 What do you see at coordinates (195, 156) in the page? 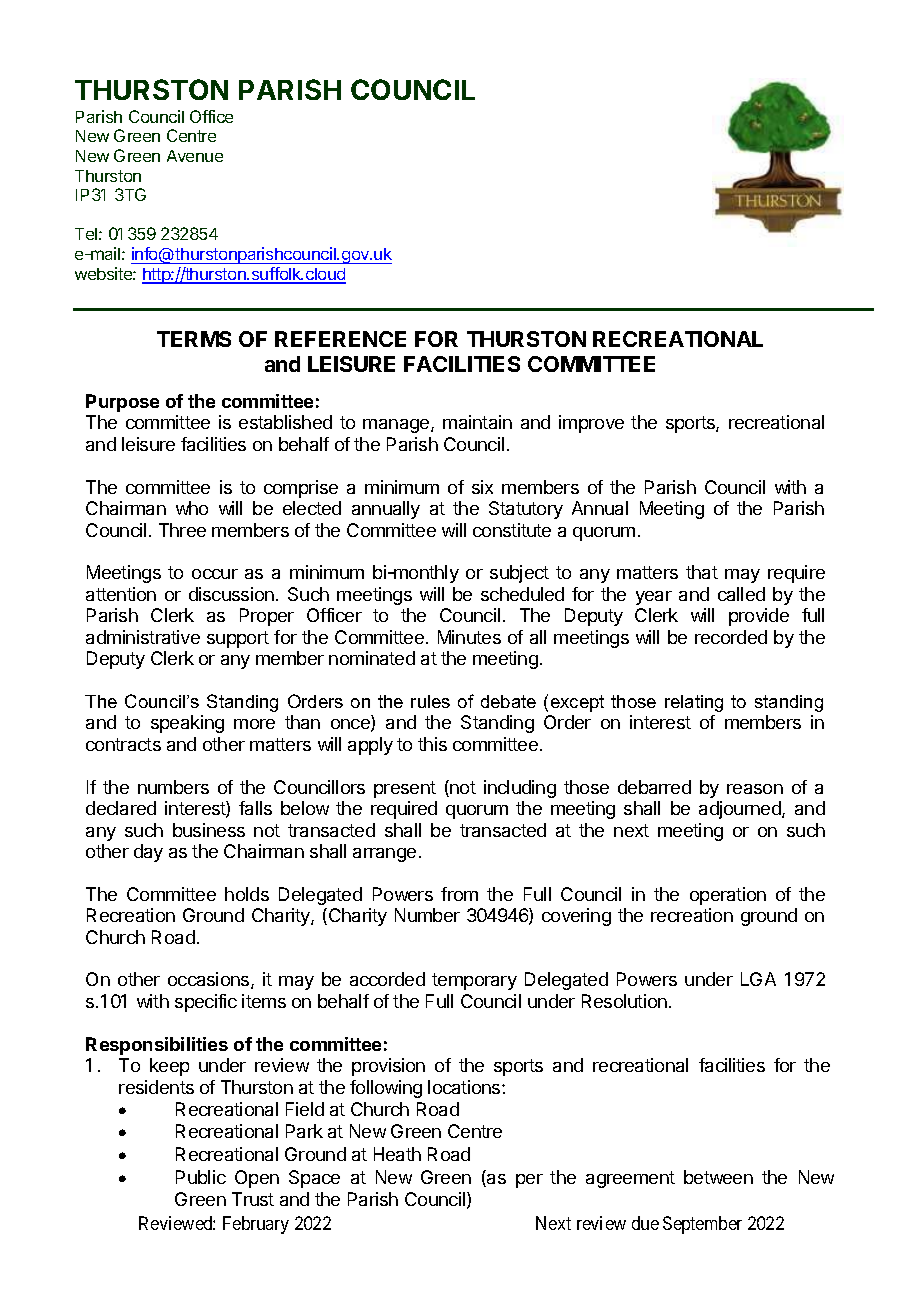
I see `Avenue` at bounding box center [195, 156].
